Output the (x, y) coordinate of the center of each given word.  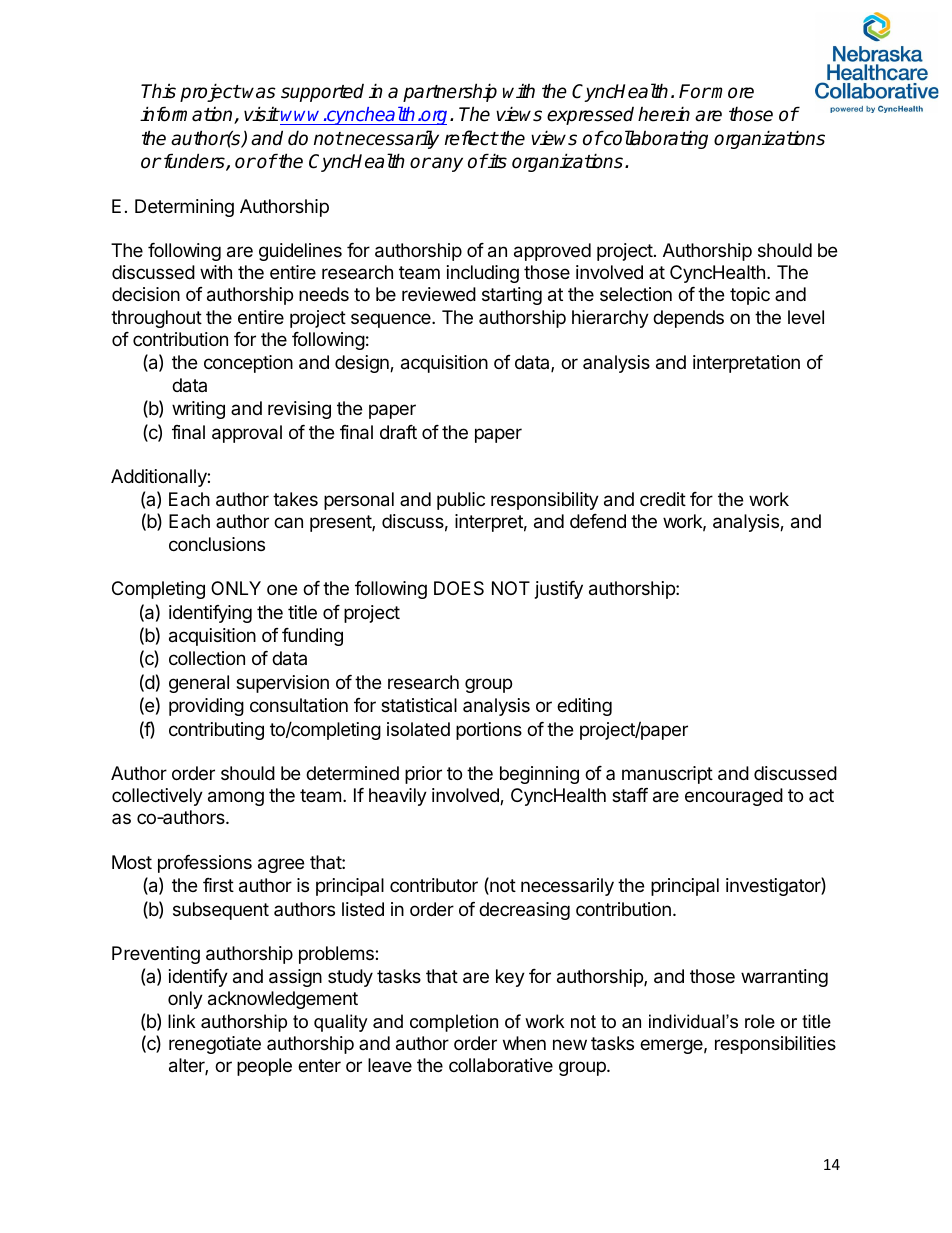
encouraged (734, 797)
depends (688, 319)
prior (423, 775)
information (187, 115)
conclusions (217, 544)
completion (454, 1023)
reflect (471, 138)
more (732, 93)
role (760, 1021)
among (236, 798)
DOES (459, 588)
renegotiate (215, 1045)
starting (512, 296)
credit (663, 499)
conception (248, 364)
